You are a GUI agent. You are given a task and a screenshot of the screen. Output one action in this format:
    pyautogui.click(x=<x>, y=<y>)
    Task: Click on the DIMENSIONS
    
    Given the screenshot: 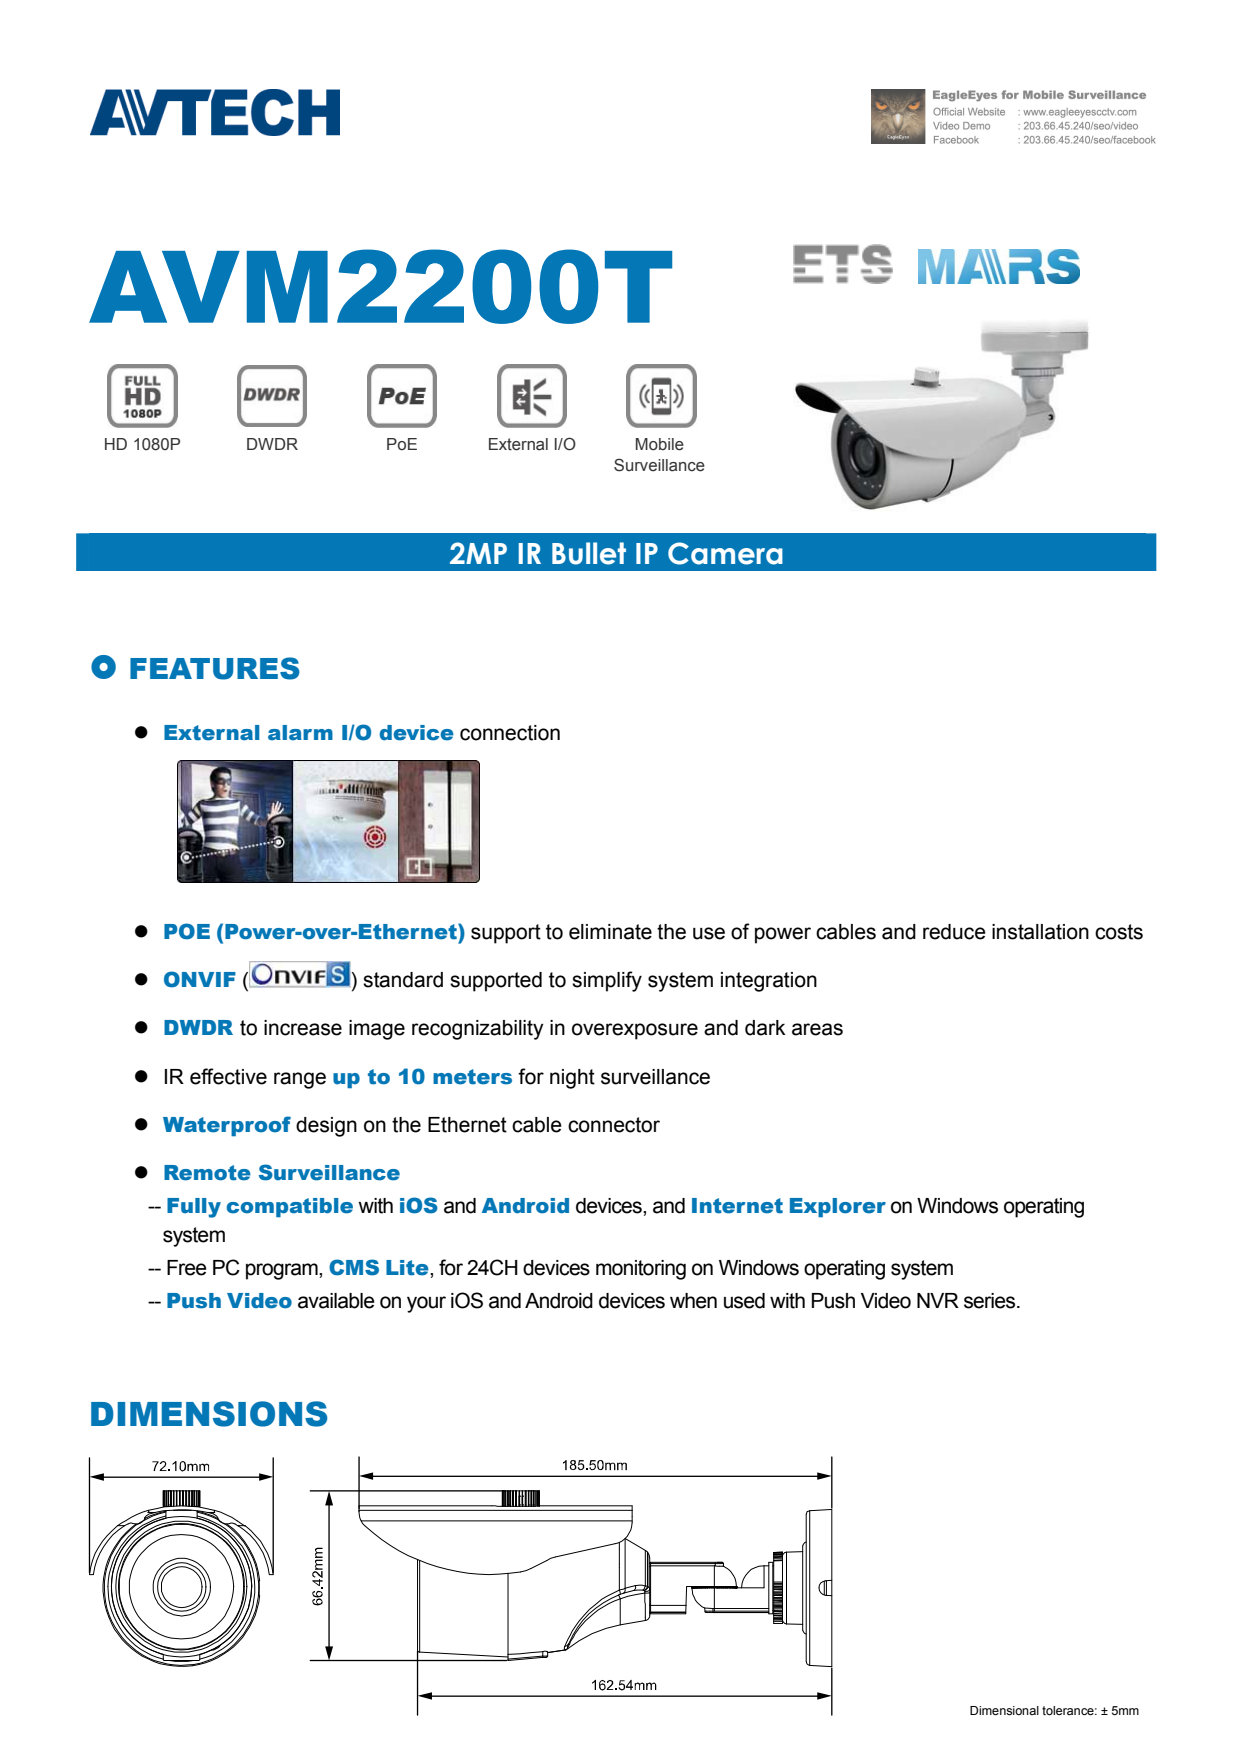 What is the action you would take?
    pyautogui.click(x=209, y=1414)
